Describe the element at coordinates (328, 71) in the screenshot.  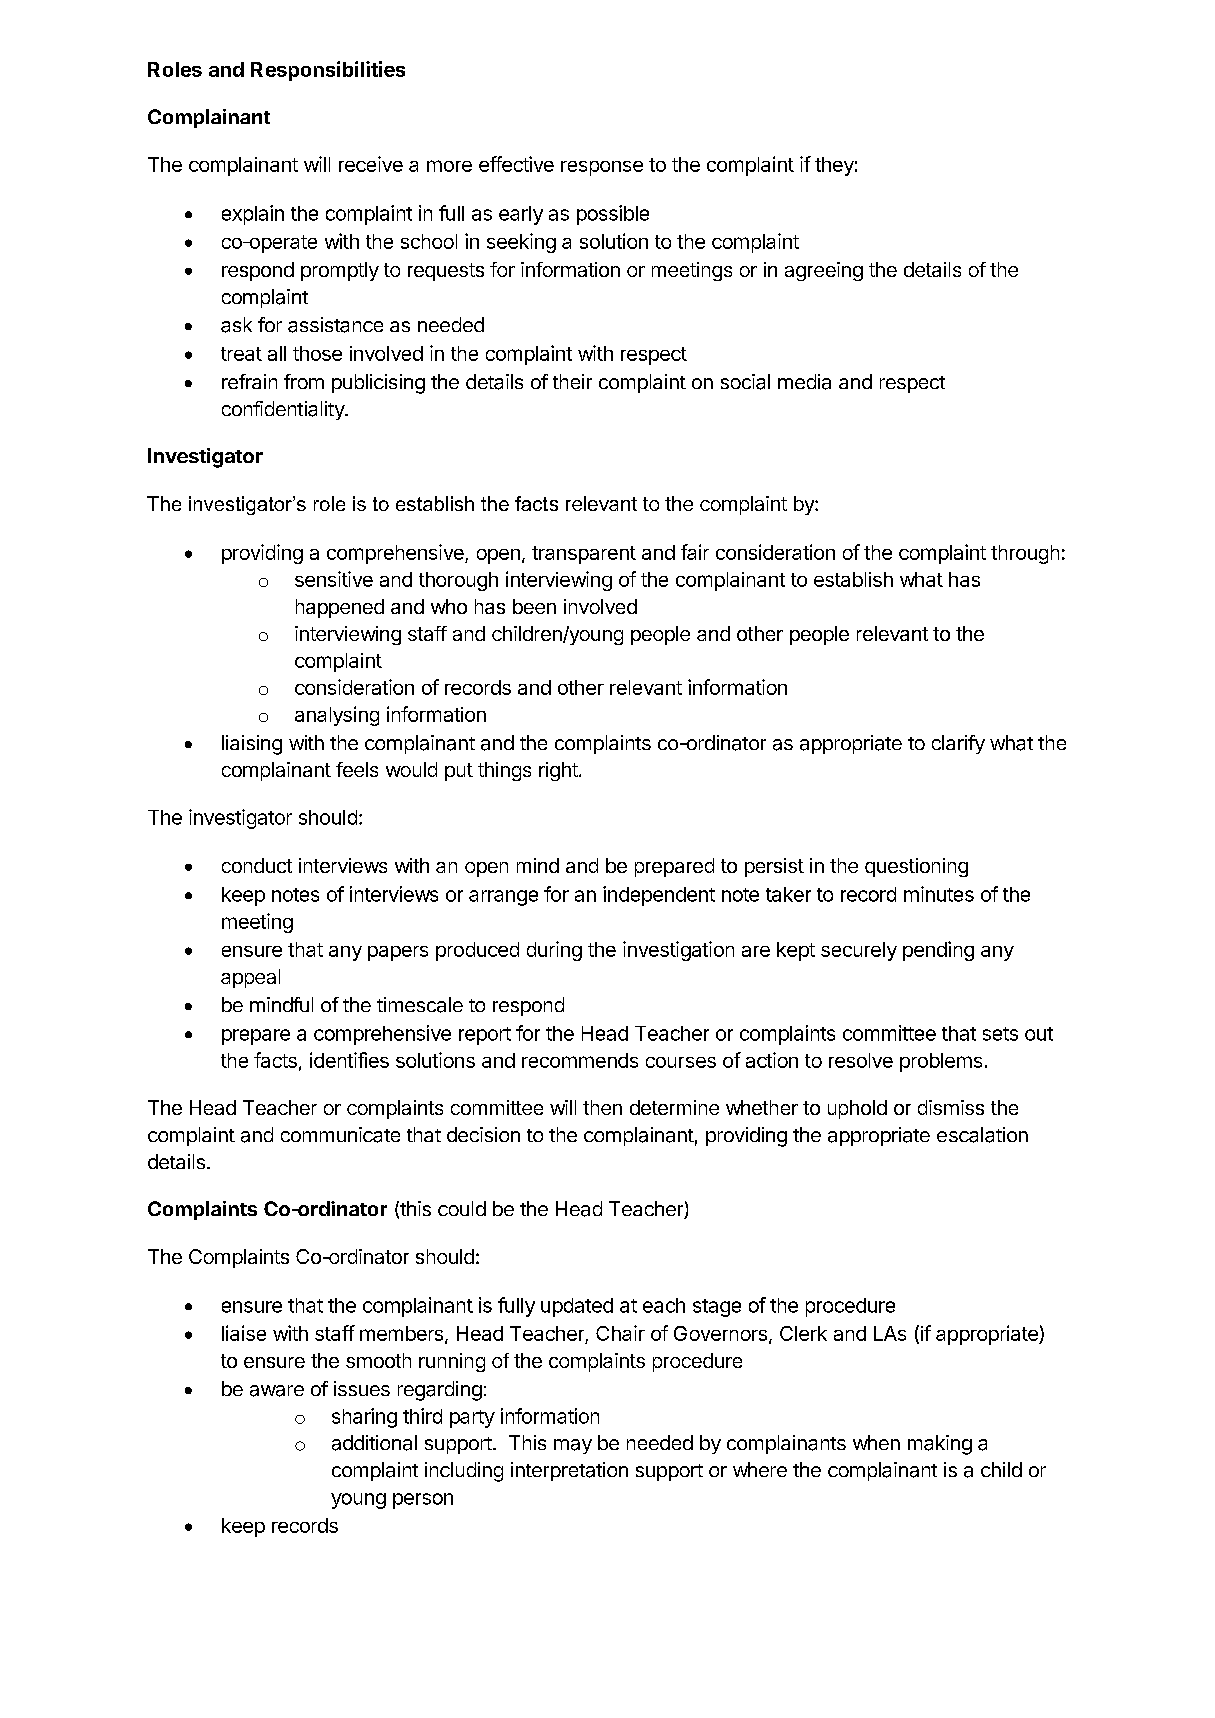
I see `Responsibilities` at that location.
